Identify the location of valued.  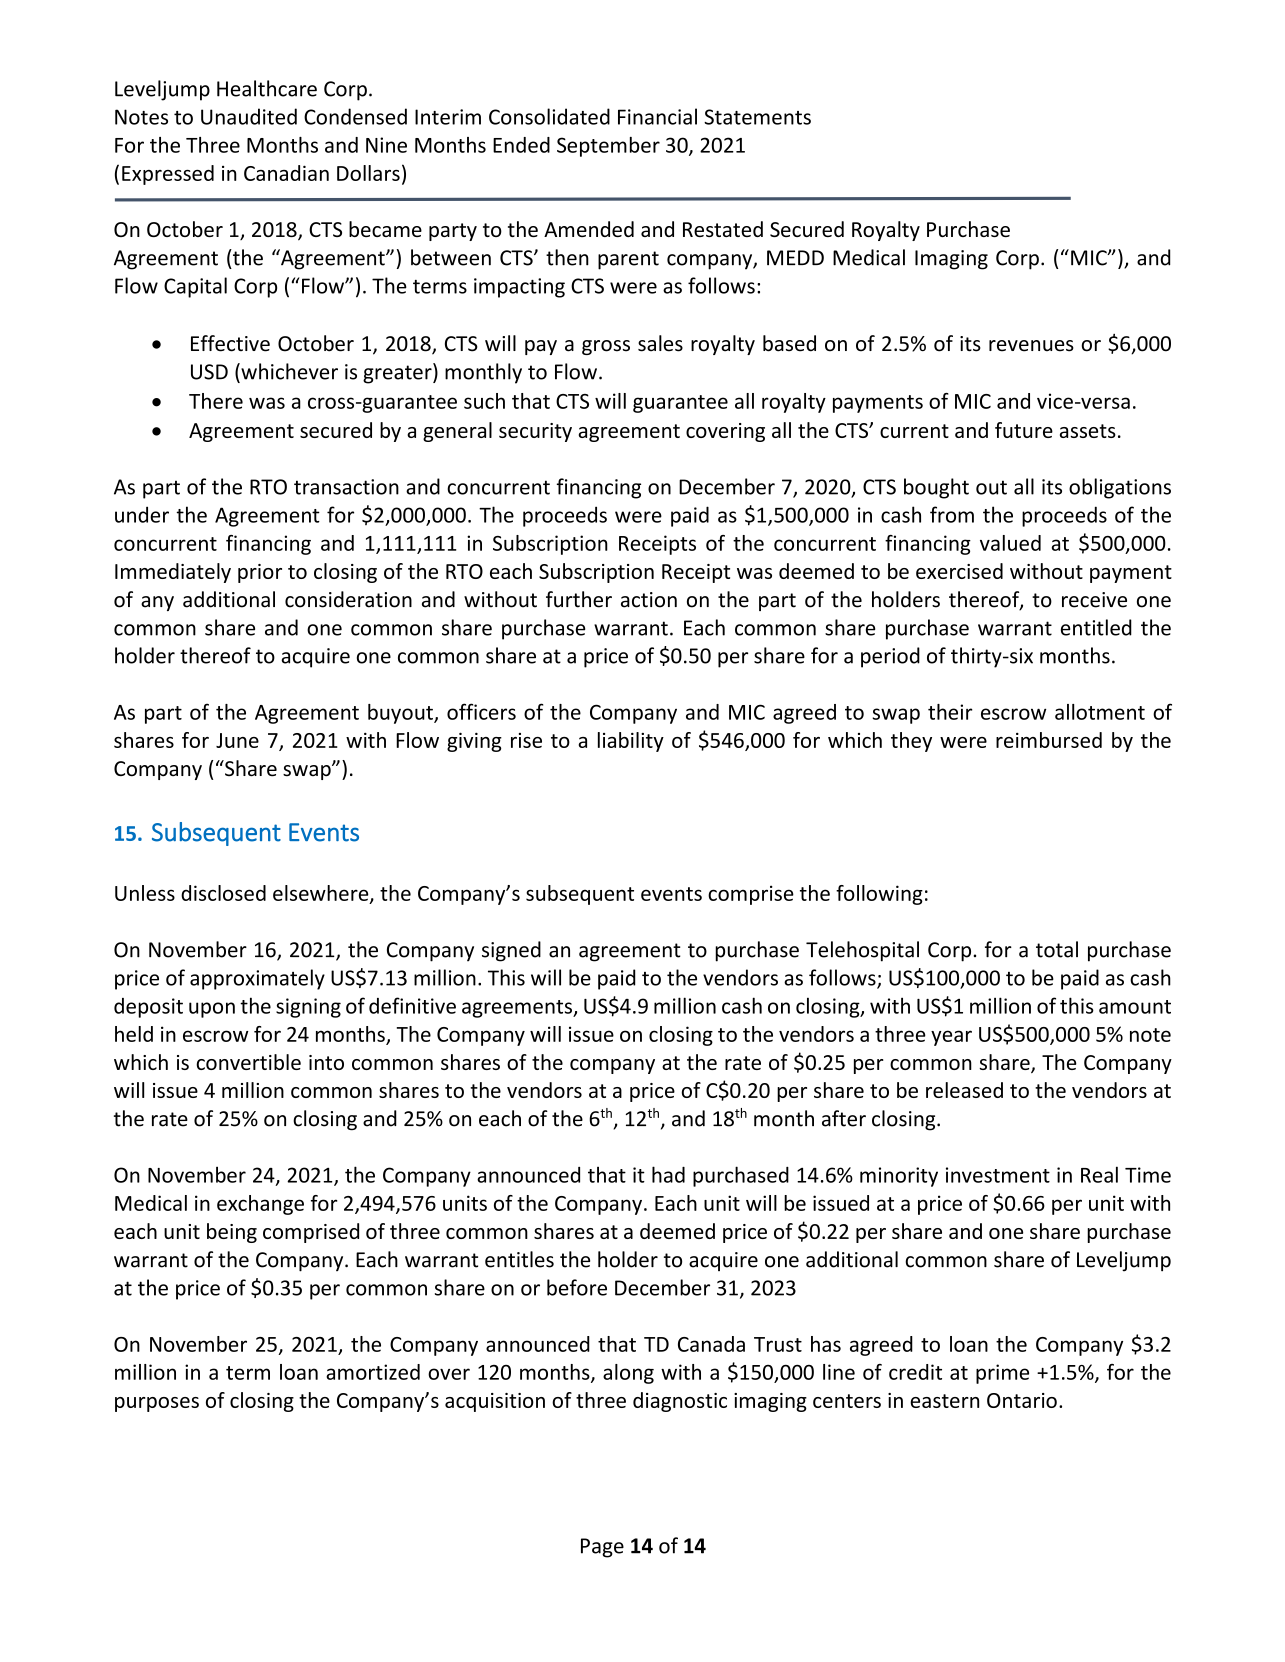
(1010, 543).
